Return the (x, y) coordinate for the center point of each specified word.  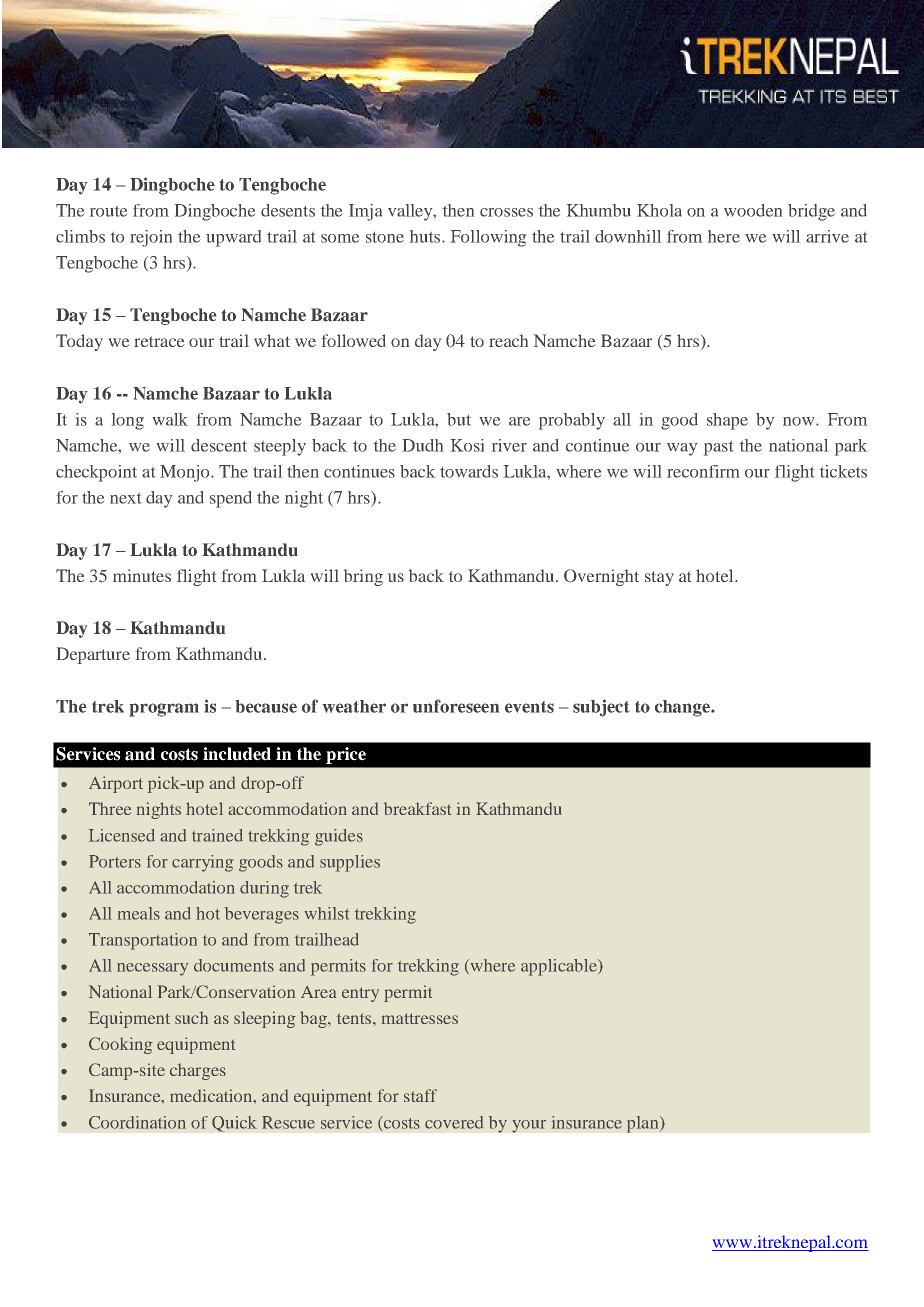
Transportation (143, 941)
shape (727, 421)
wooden (753, 210)
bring (363, 577)
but (459, 419)
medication (212, 1095)
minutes (142, 575)
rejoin (151, 238)
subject (601, 708)
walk (170, 419)
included (237, 754)
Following (488, 238)
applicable (560, 967)
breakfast (417, 808)
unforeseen (456, 706)
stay (659, 578)
